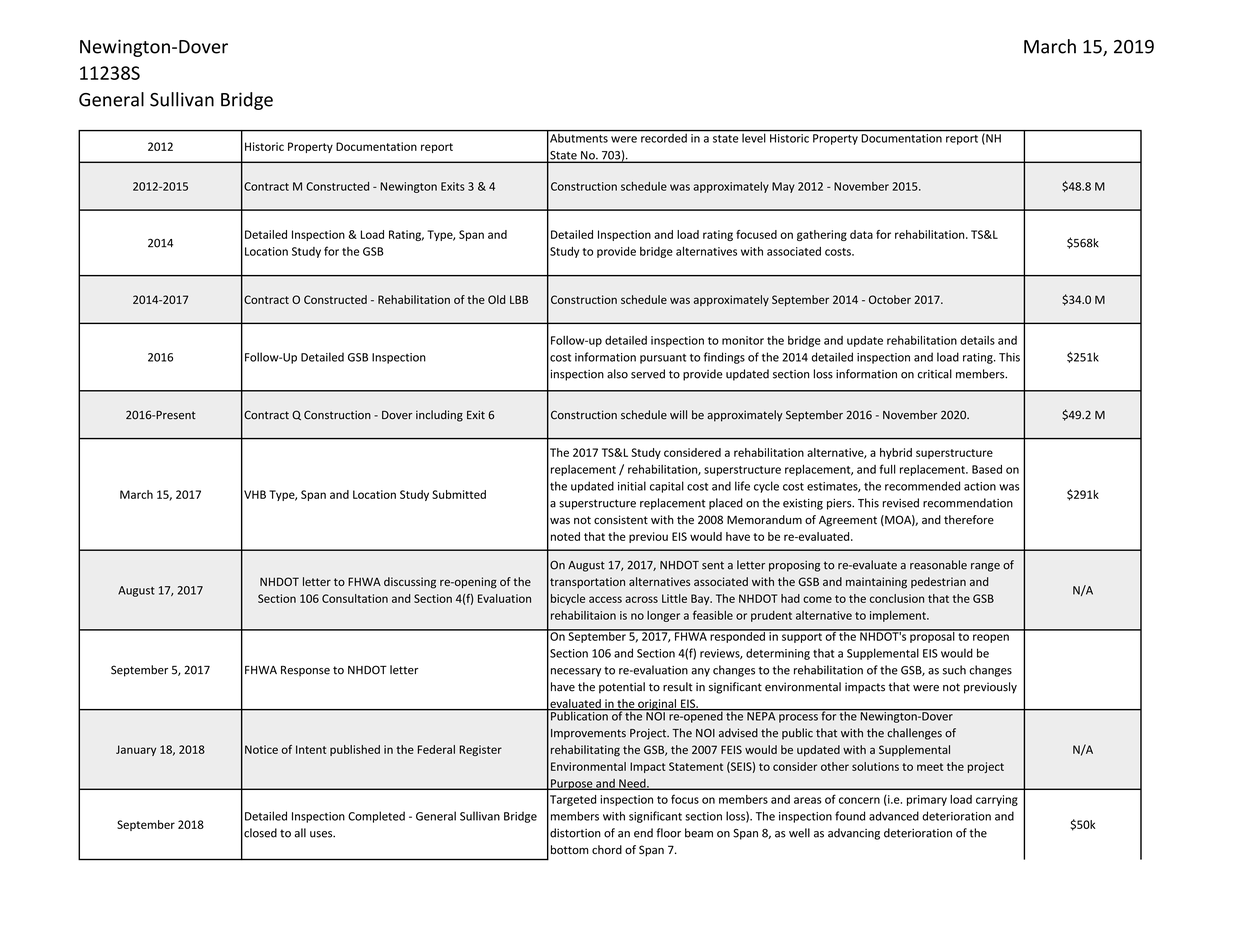  What do you see at coordinates (954, 670) in the page?
I see `such` at bounding box center [954, 670].
